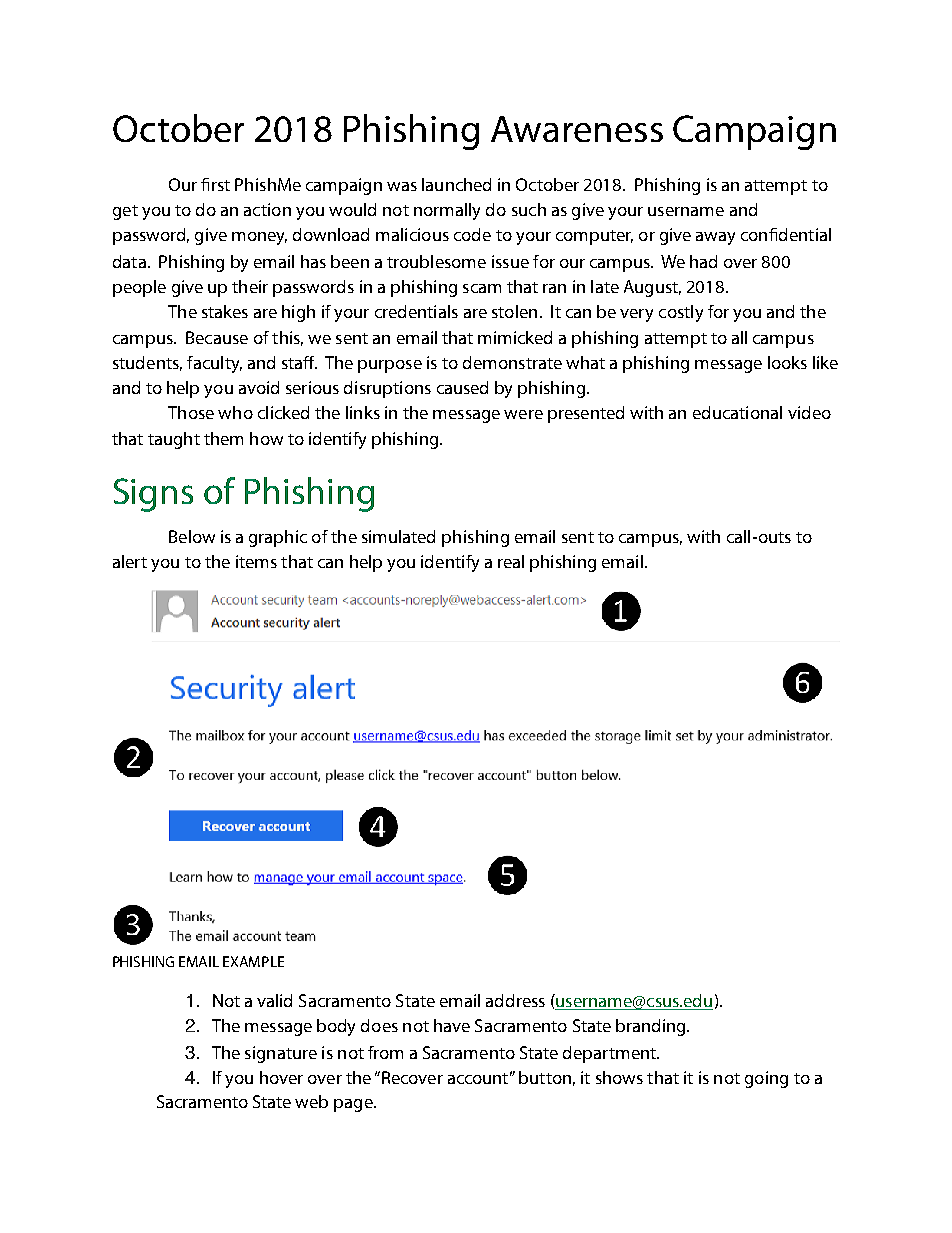 The image size is (952, 1233). I want to click on signature, so click(281, 1054).
